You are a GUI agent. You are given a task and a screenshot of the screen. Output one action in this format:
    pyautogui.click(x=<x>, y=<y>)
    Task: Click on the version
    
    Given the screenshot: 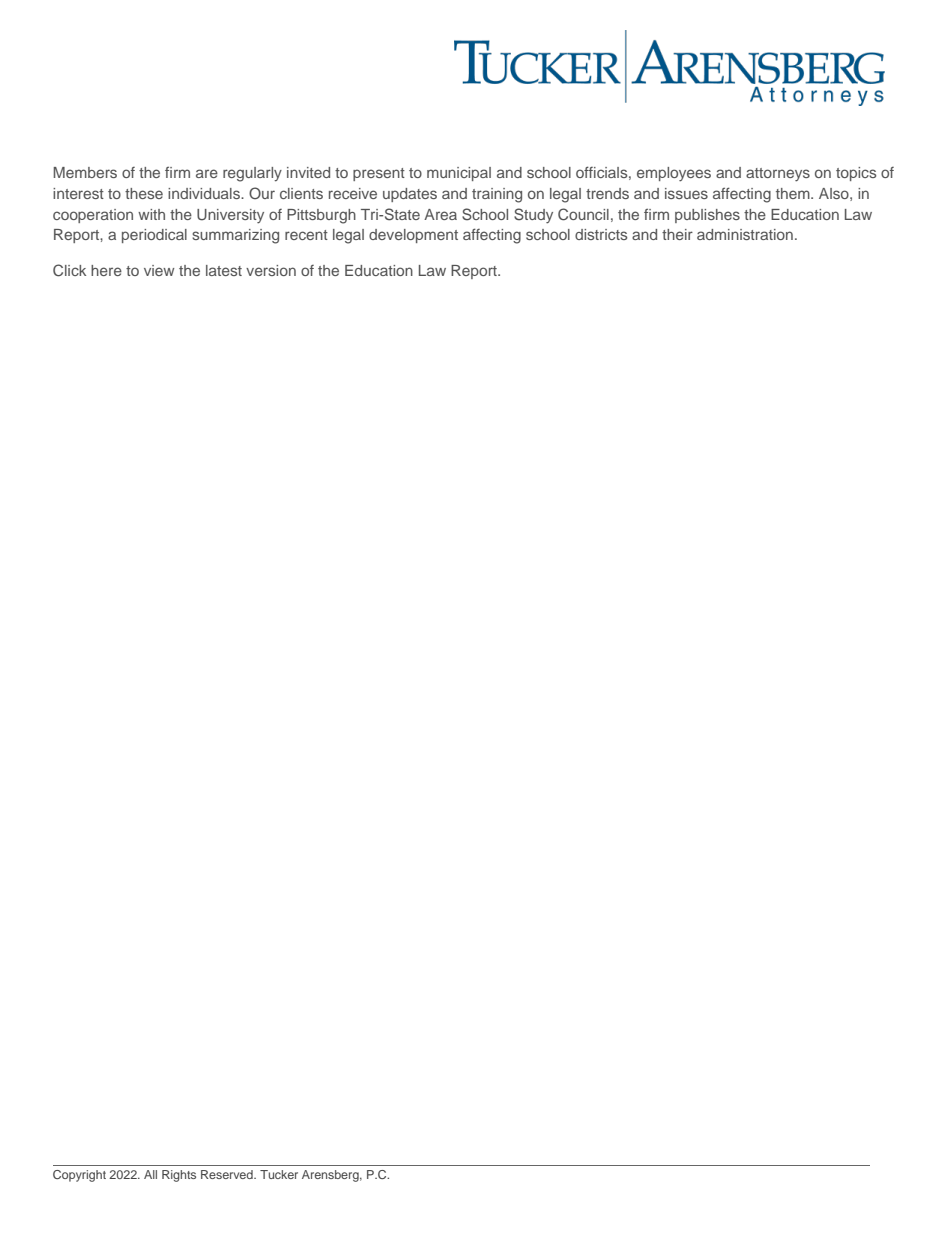 What is the action you would take?
    pyautogui.click(x=271, y=270)
